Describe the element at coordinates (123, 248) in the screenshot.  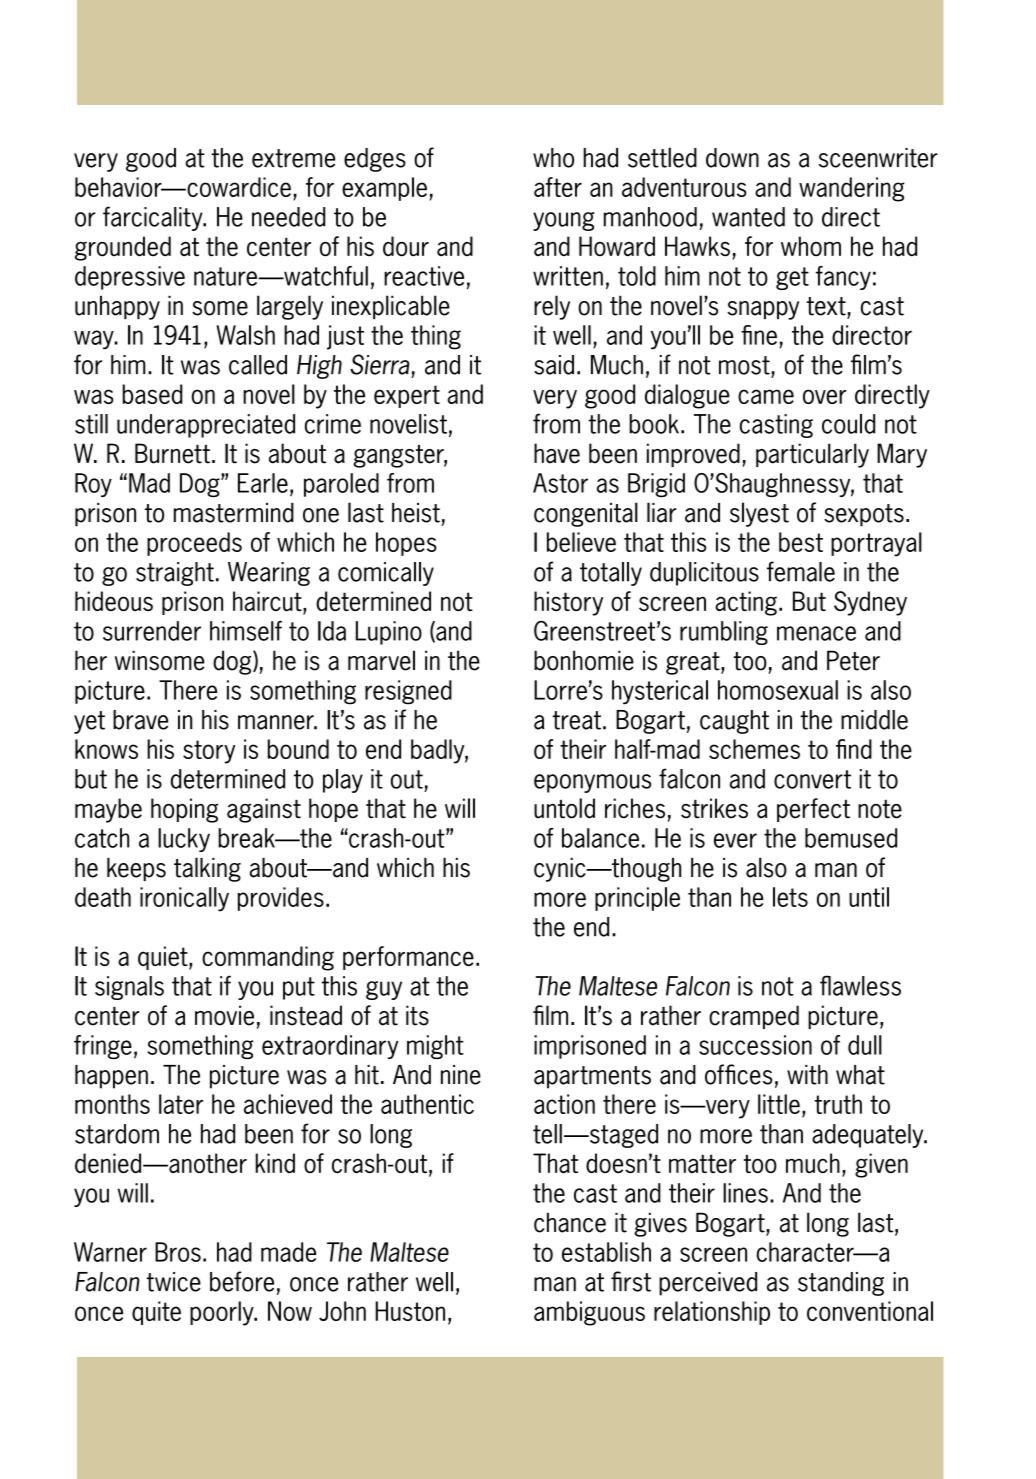
I see `grounded` at that location.
